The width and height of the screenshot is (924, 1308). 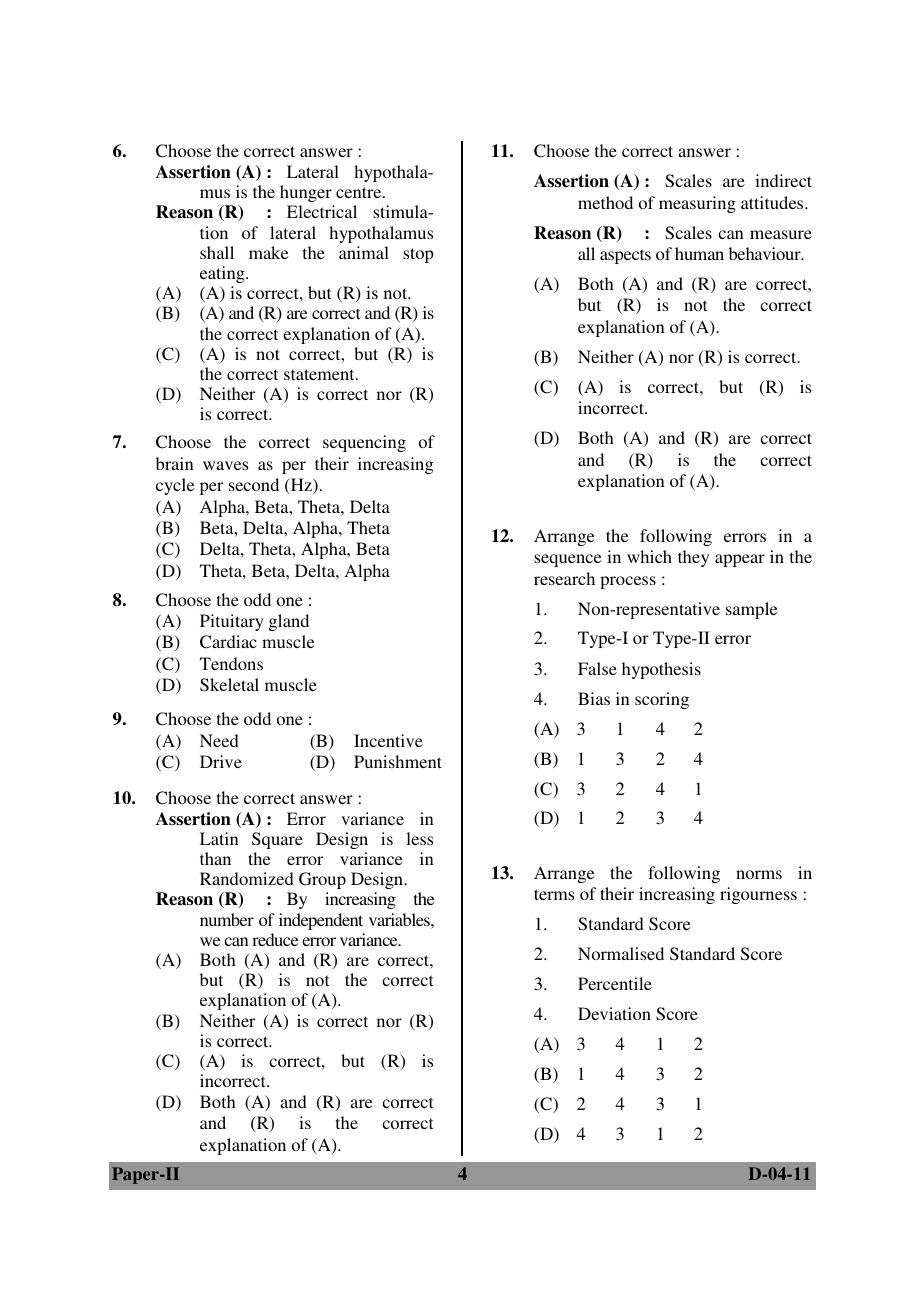 What do you see at coordinates (306, 193) in the screenshot?
I see `hunger` at bounding box center [306, 193].
